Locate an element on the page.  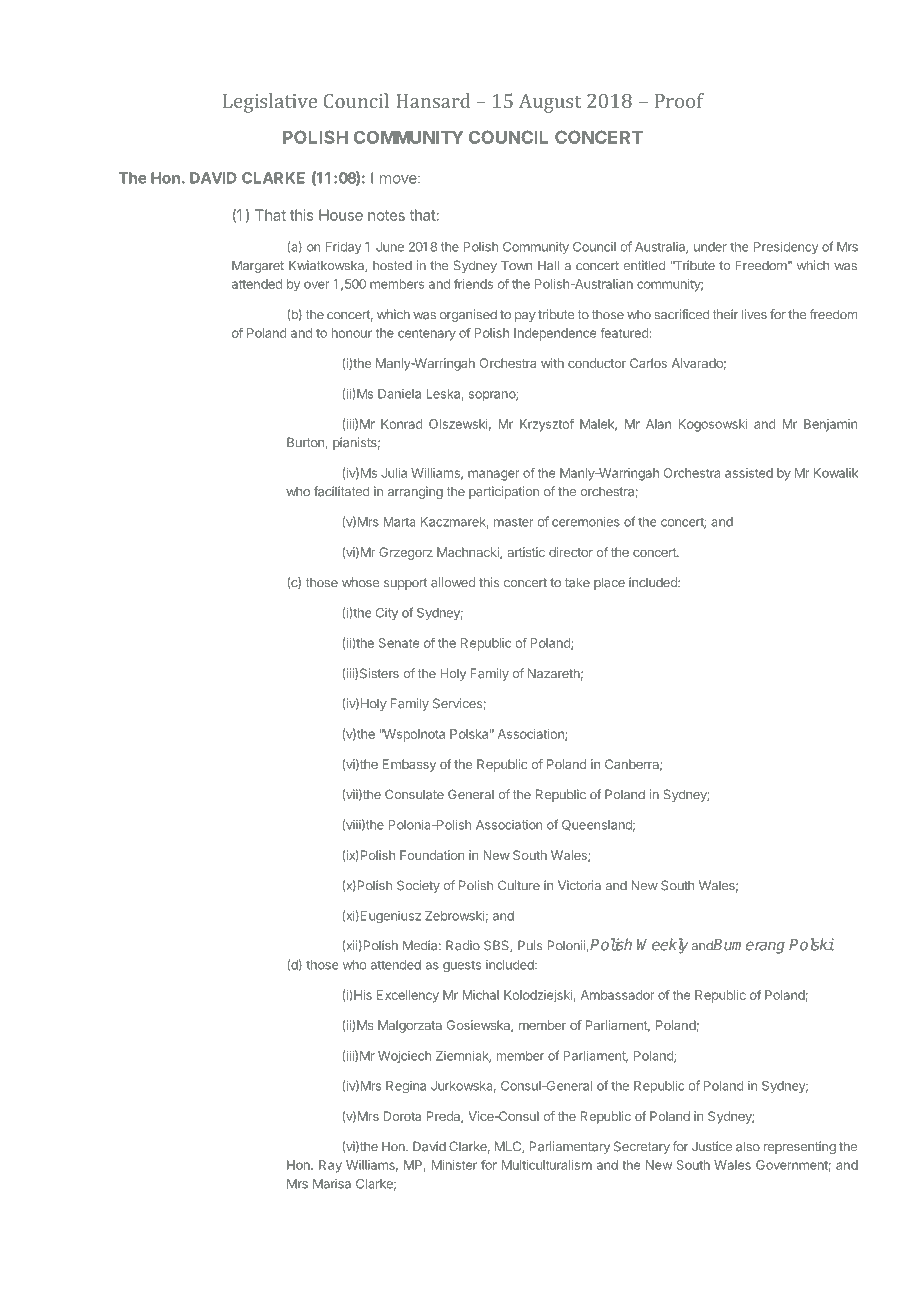
Culture is located at coordinates (519, 885).
